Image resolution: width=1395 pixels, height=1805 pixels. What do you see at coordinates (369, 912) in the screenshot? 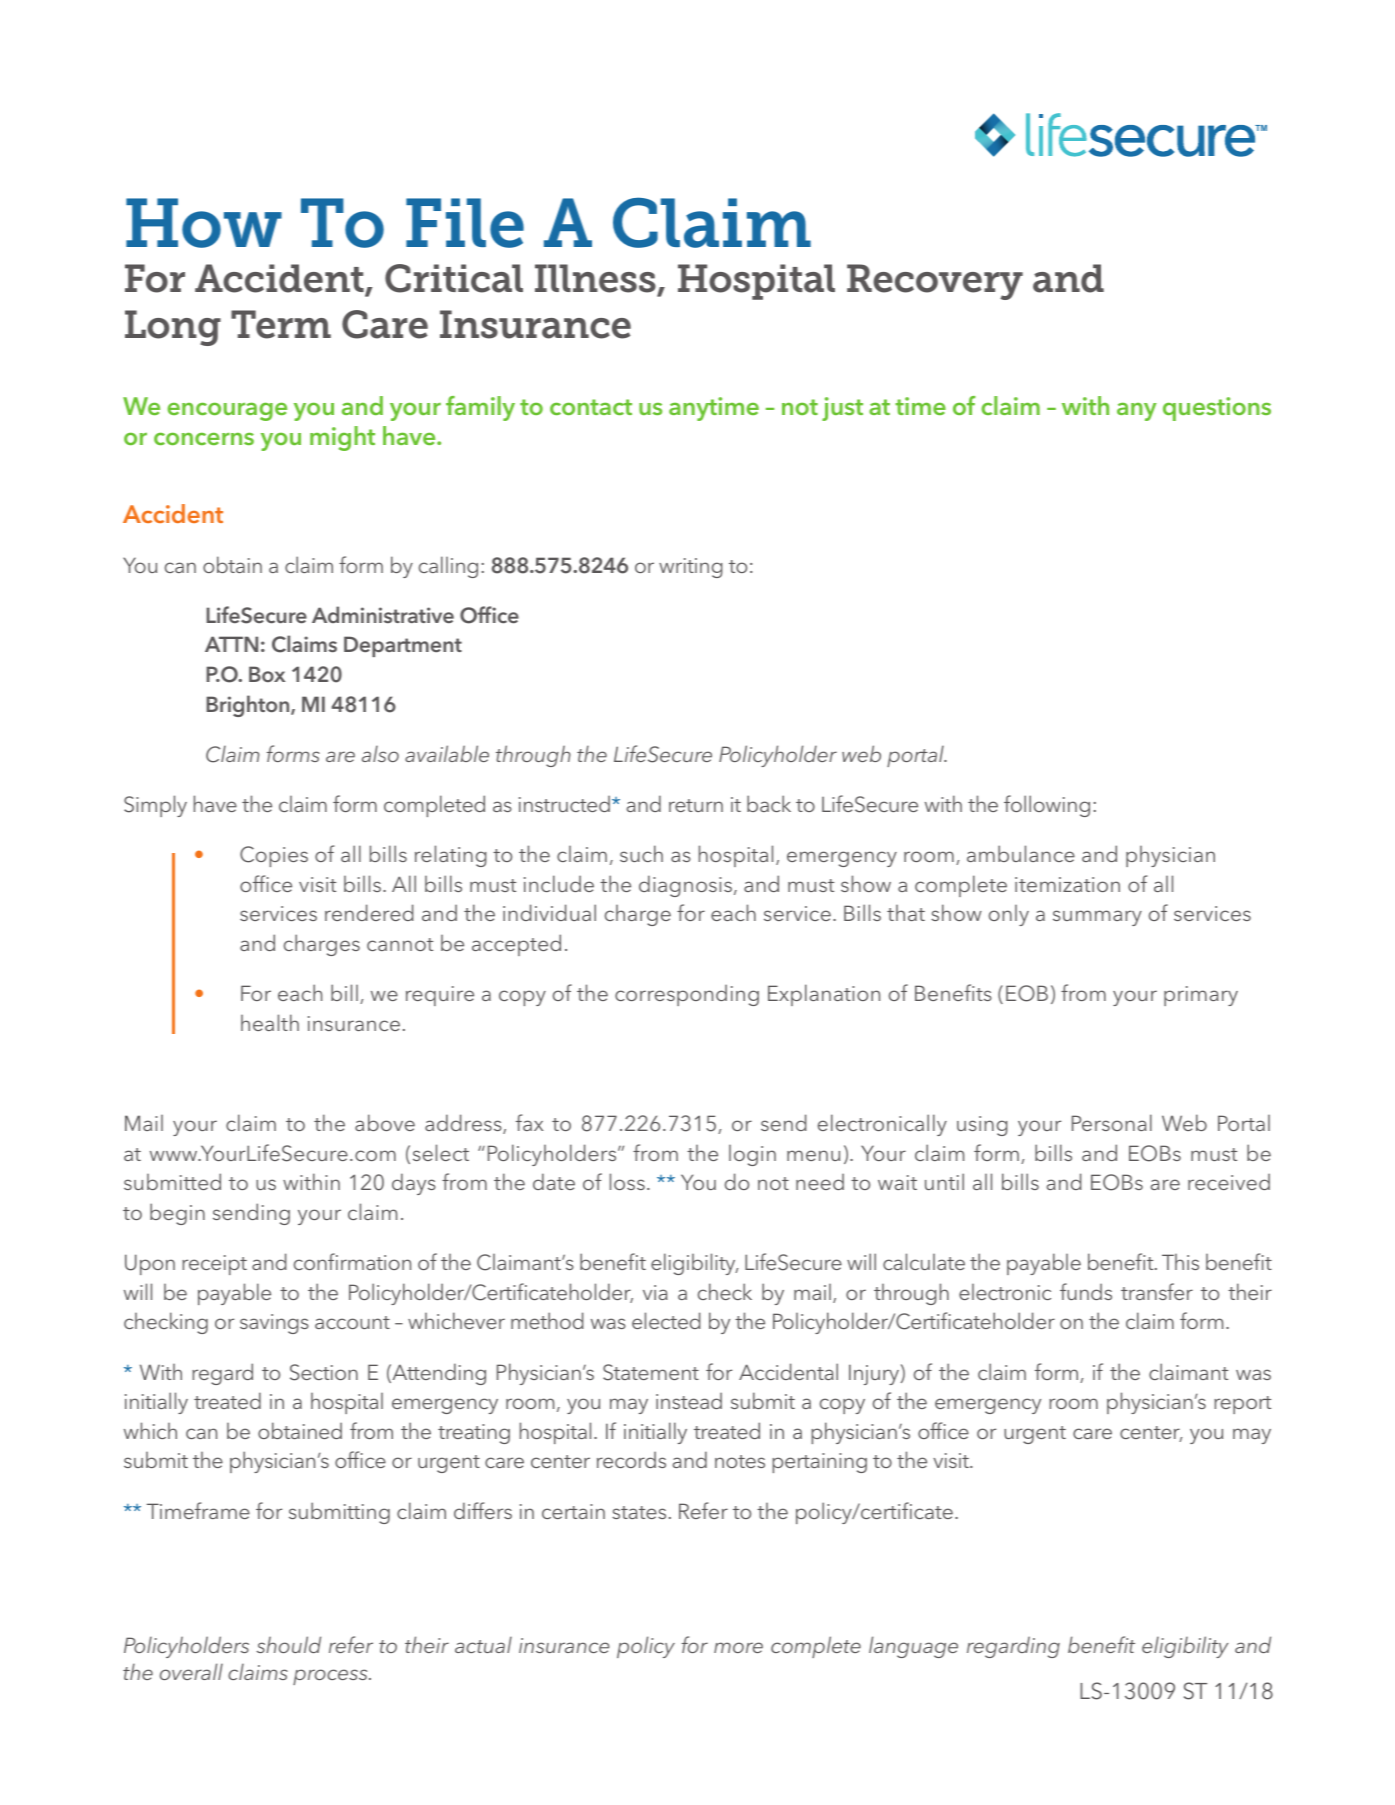
I see `rendered` at bounding box center [369, 912].
